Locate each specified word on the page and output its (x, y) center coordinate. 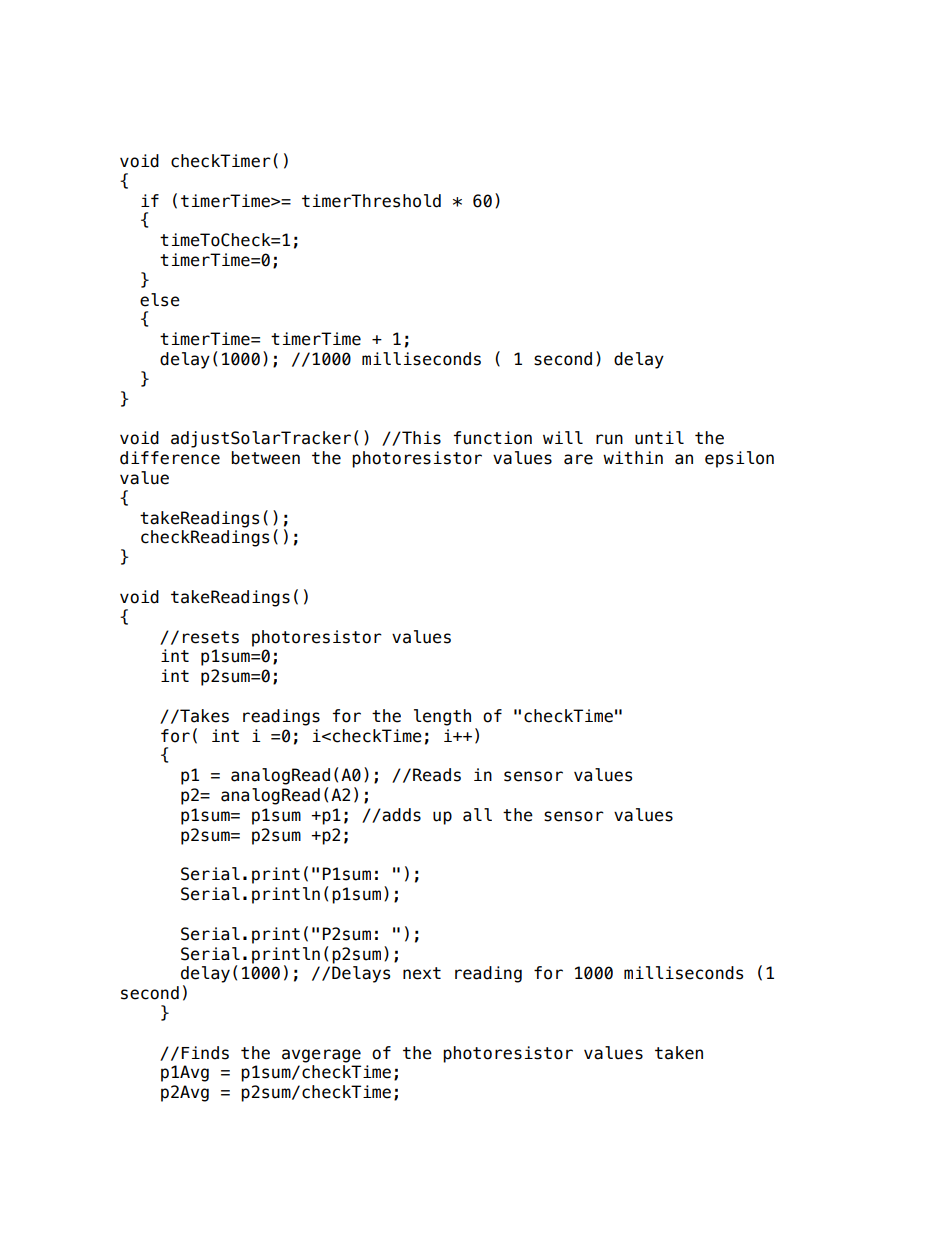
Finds (205, 1053)
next (422, 973)
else (160, 300)
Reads (437, 775)
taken (679, 1053)
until (659, 438)
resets (211, 637)
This (420, 438)
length (442, 717)
